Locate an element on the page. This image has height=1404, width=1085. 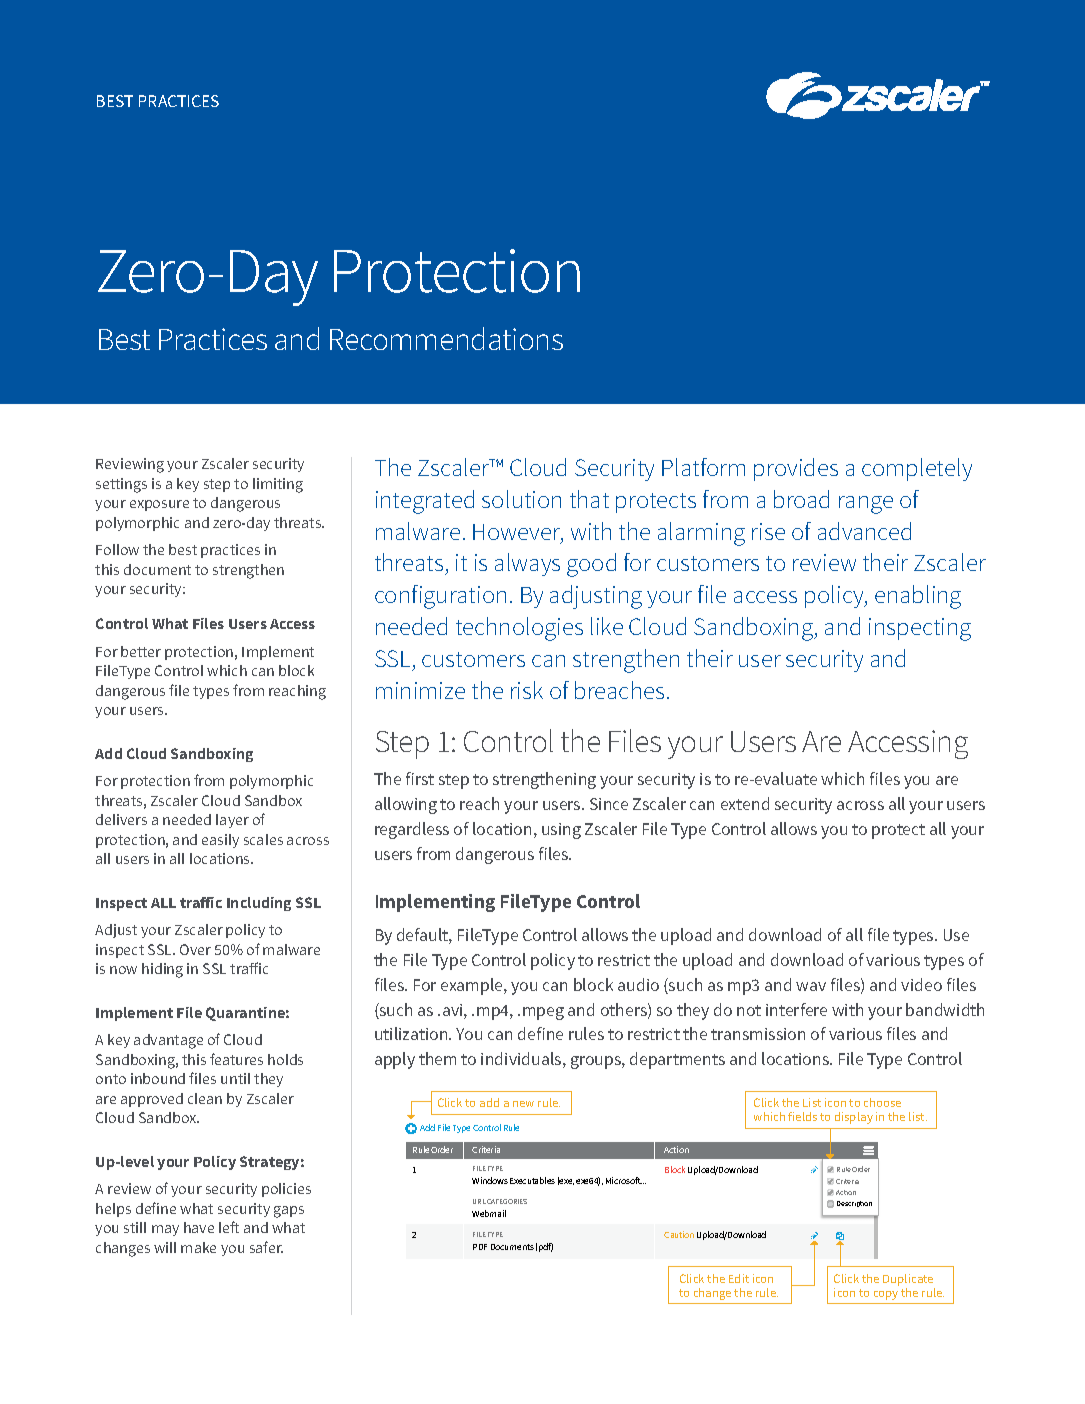
layer is located at coordinates (232, 821).
